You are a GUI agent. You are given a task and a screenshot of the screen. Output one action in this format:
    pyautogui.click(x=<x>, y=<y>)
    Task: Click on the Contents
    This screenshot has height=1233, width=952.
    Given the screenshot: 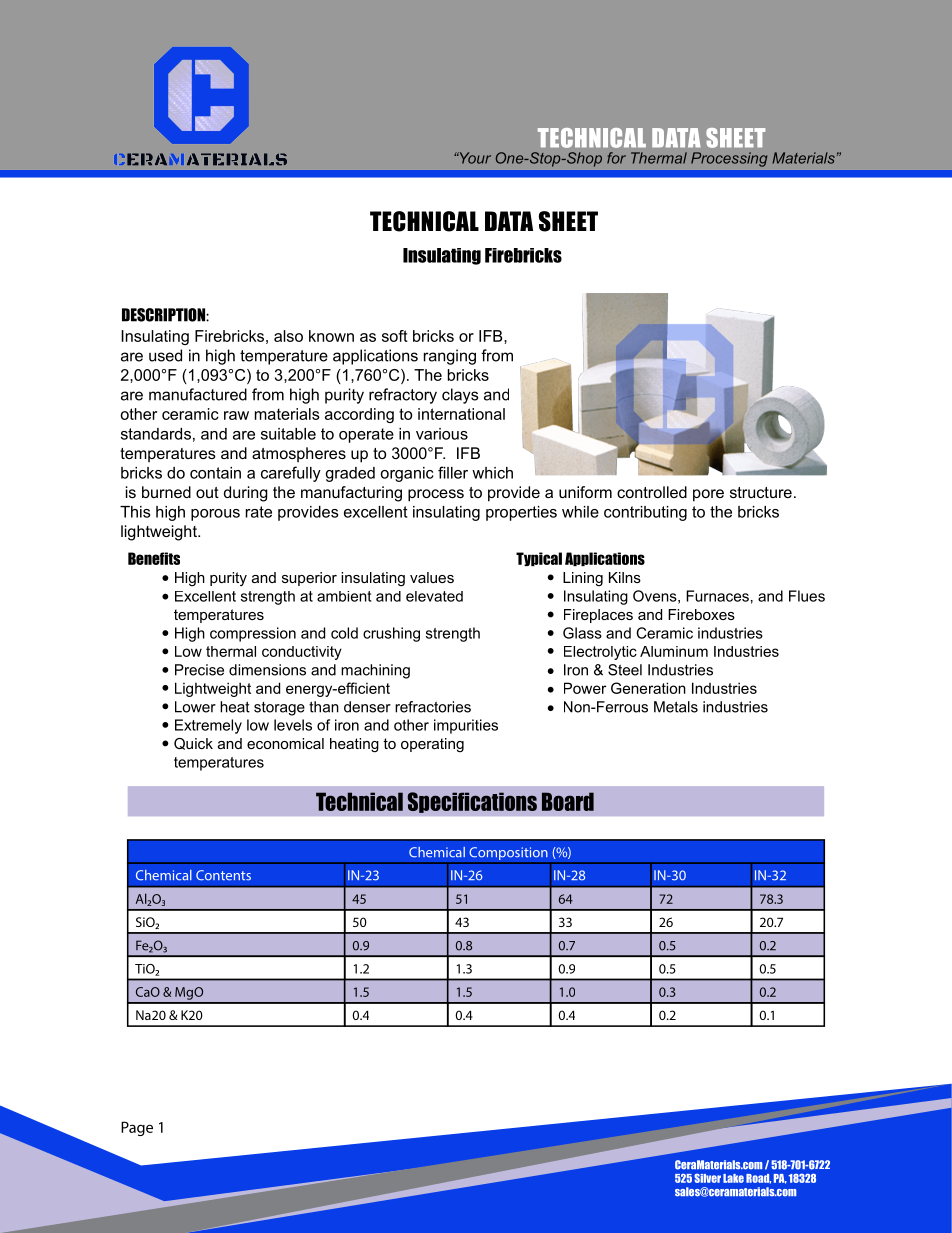 What is the action you would take?
    pyautogui.click(x=223, y=875)
